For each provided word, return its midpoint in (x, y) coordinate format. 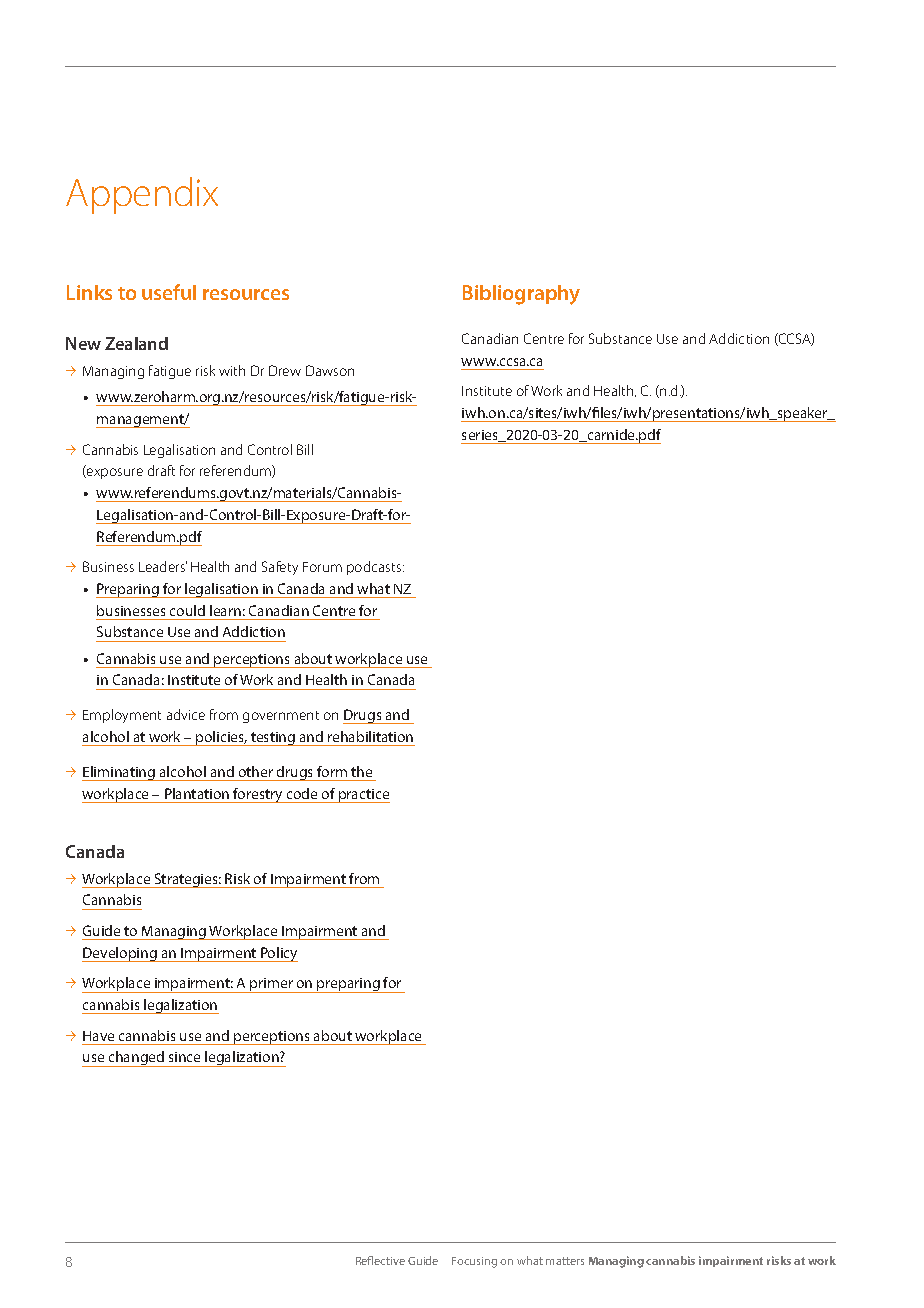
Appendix (142, 195)
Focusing (474, 1262)
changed (136, 1059)
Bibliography (521, 295)
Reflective (380, 1260)
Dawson (330, 370)
